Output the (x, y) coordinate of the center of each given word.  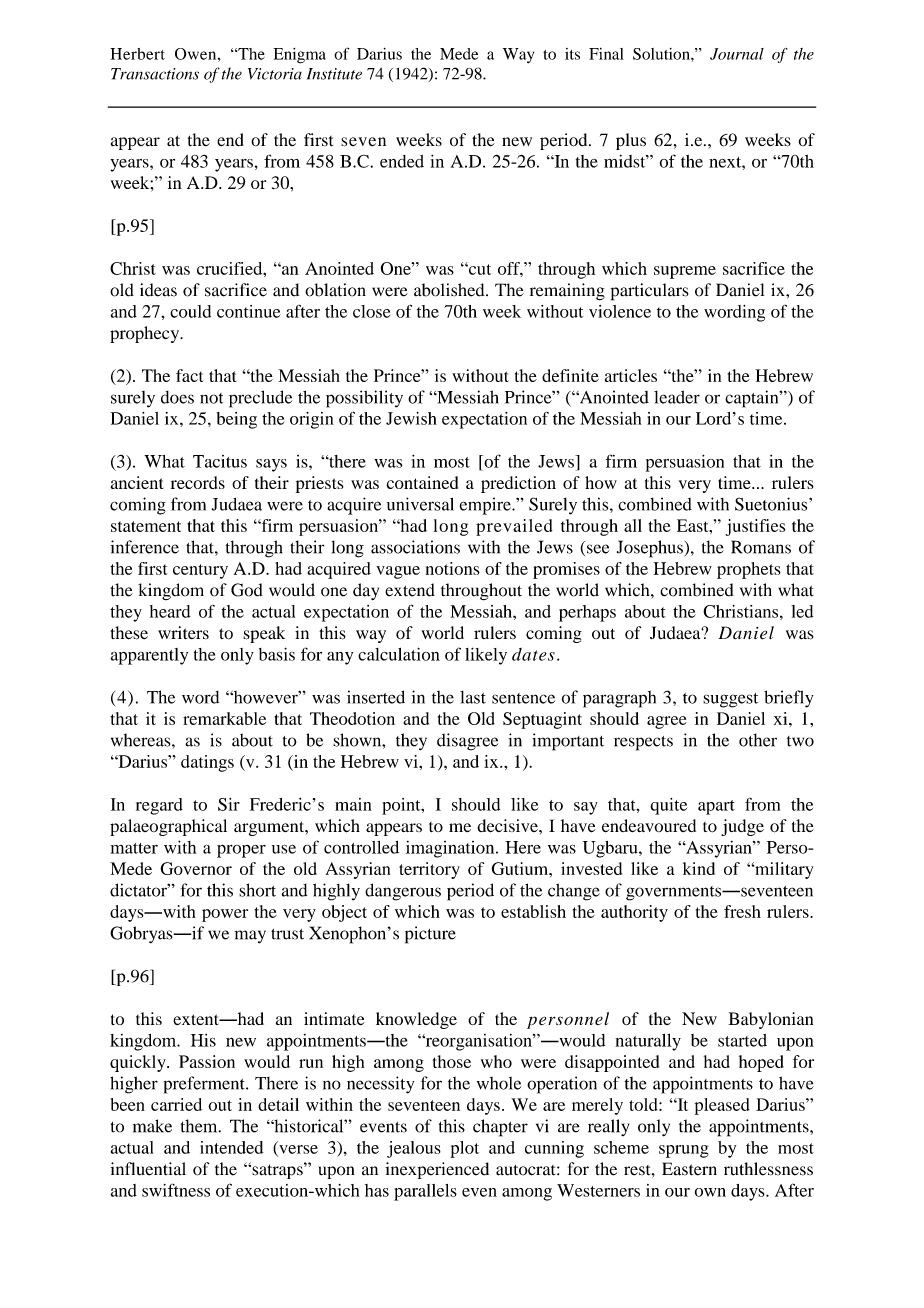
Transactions (155, 74)
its (572, 54)
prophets (749, 570)
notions (452, 568)
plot (464, 1149)
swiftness (176, 1190)
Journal (737, 54)
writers (183, 632)
